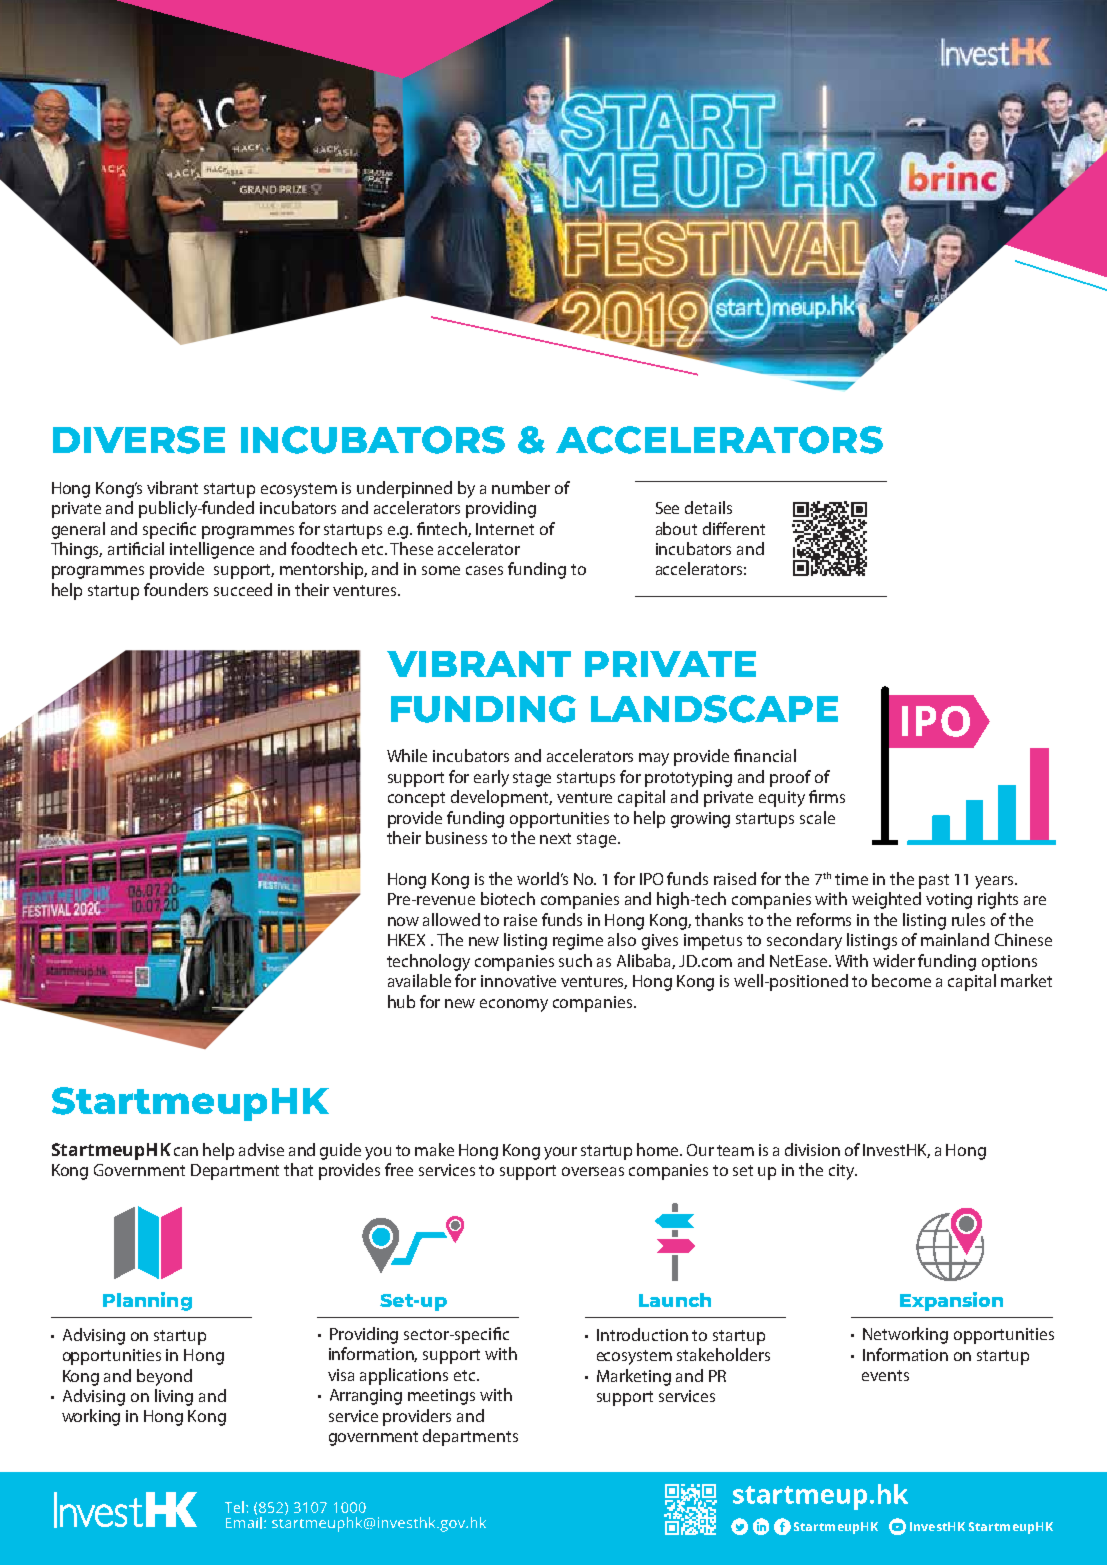 The image size is (1107, 1565). What do you see at coordinates (642, 1334) in the screenshot?
I see `Introduction` at bounding box center [642, 1334].
